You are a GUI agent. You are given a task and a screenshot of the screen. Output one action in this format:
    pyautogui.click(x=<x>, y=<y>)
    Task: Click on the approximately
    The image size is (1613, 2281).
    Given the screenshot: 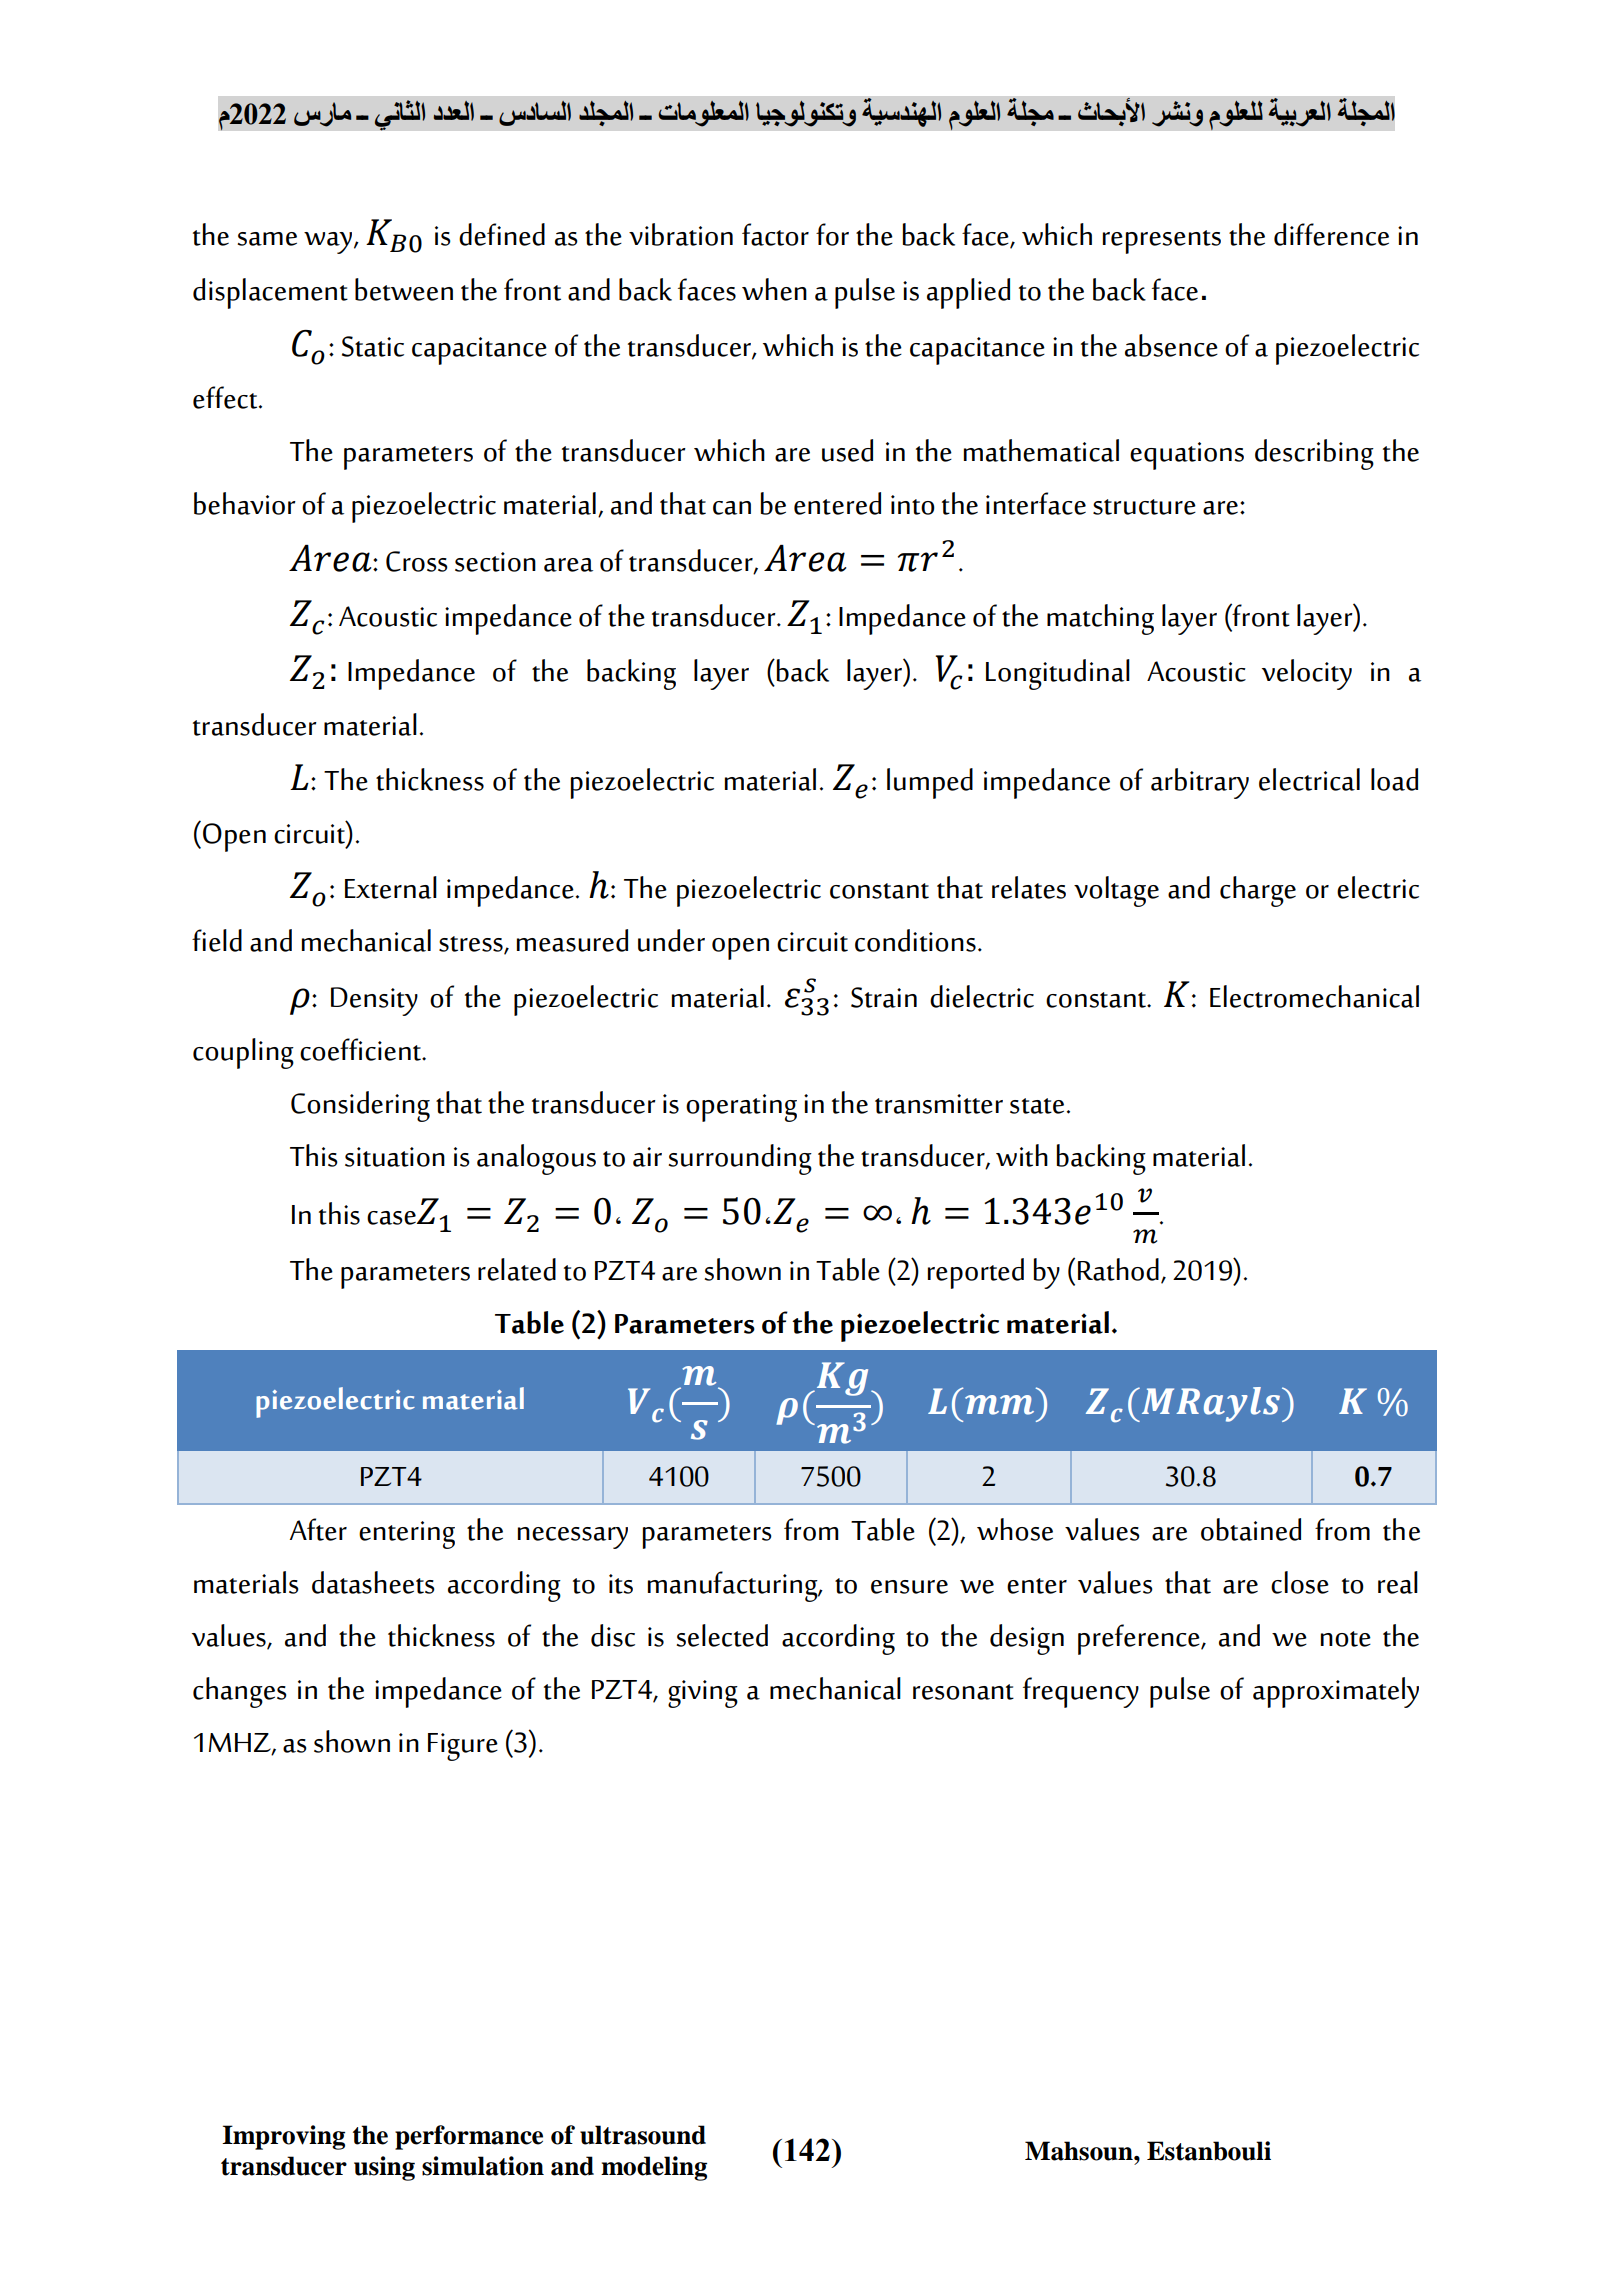 What is the action you would take?
    pyautogui.click(x=1336, y=1692)
